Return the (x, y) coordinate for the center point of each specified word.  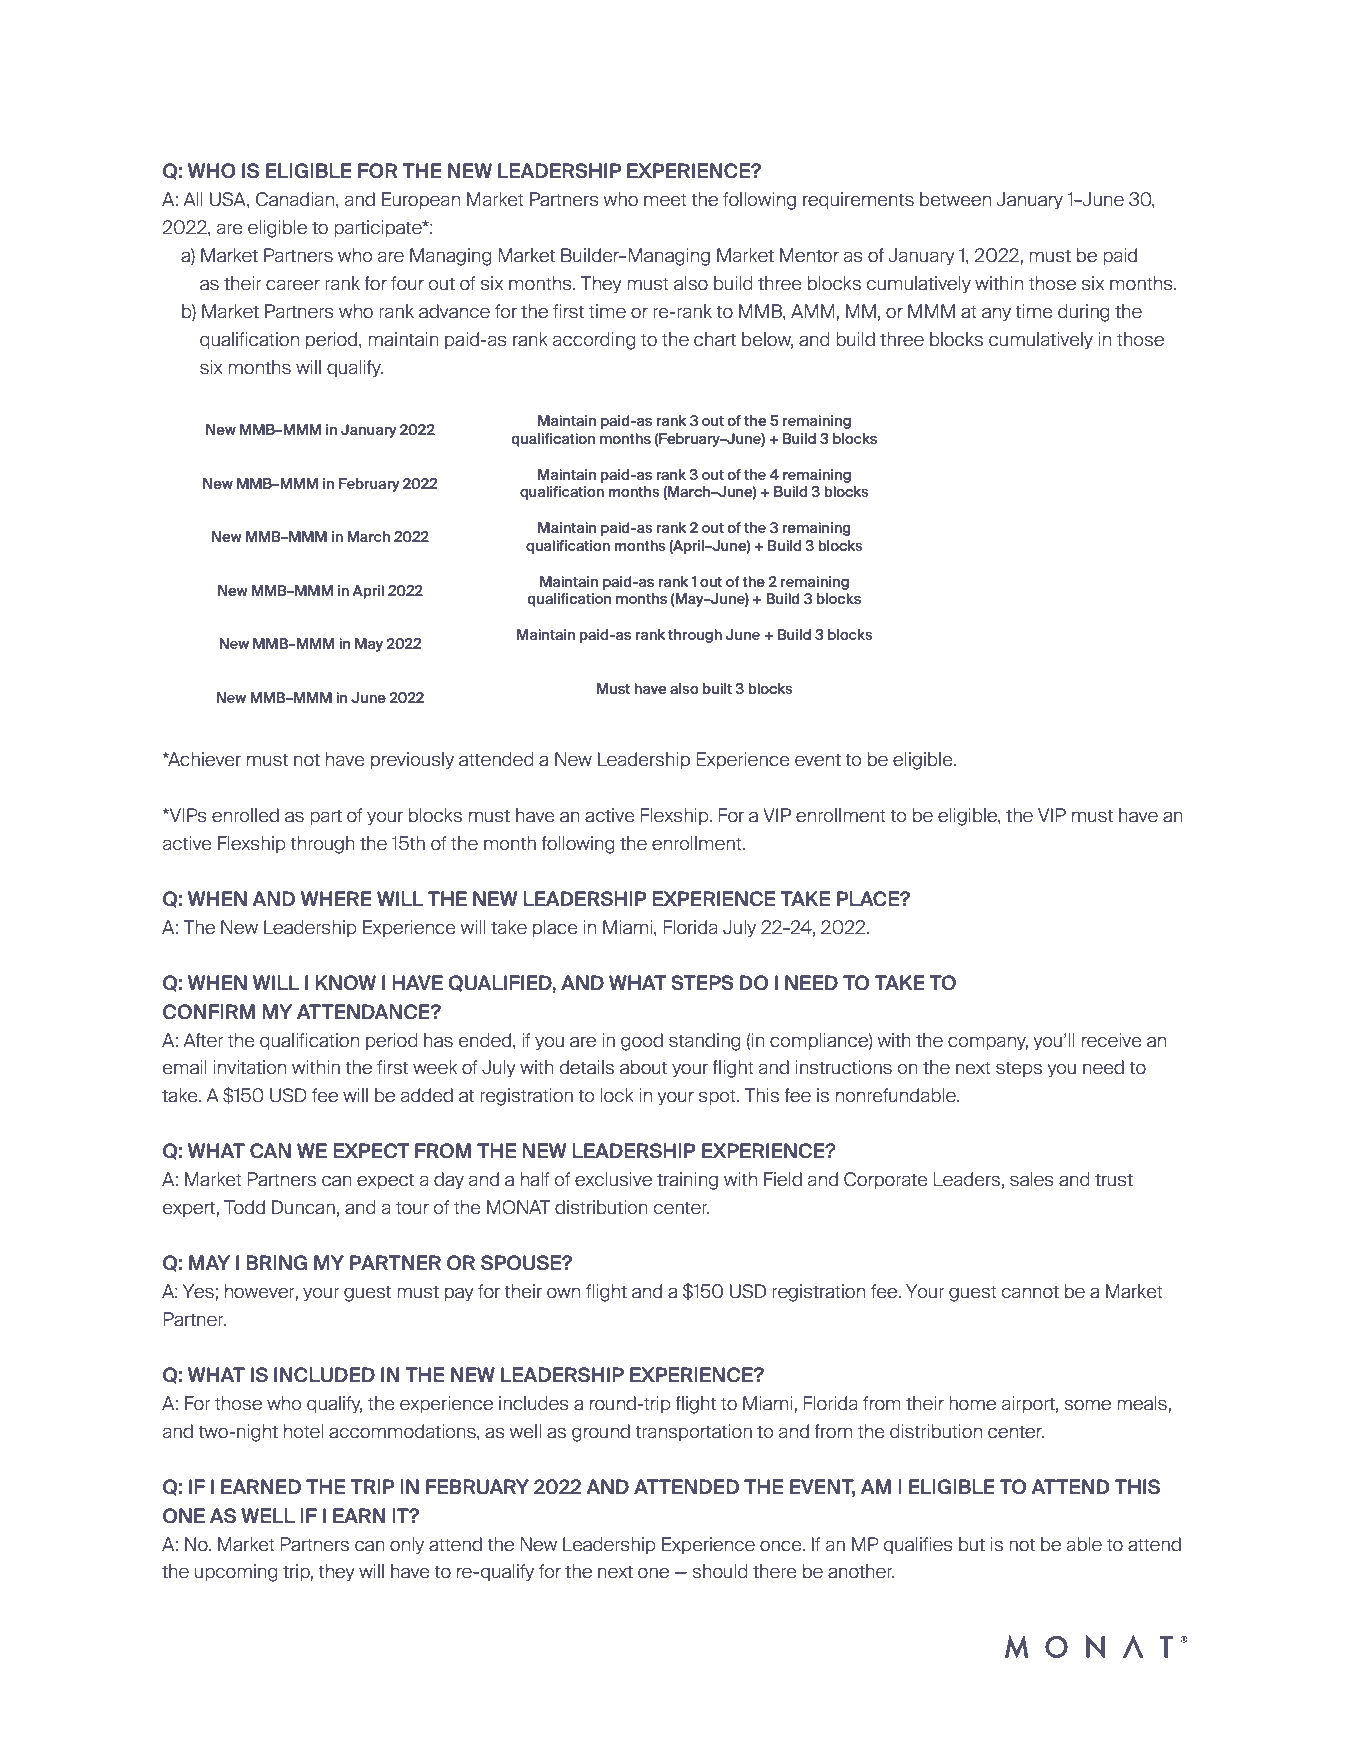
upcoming (236, 1573)
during (1083, 313)
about (643, 1067)
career (293, 285)
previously (412, 761)
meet (665, 200)
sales (1032, 1179)
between (955, 199)
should (719, 1571)
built (717, 688)
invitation (250, 1067)
